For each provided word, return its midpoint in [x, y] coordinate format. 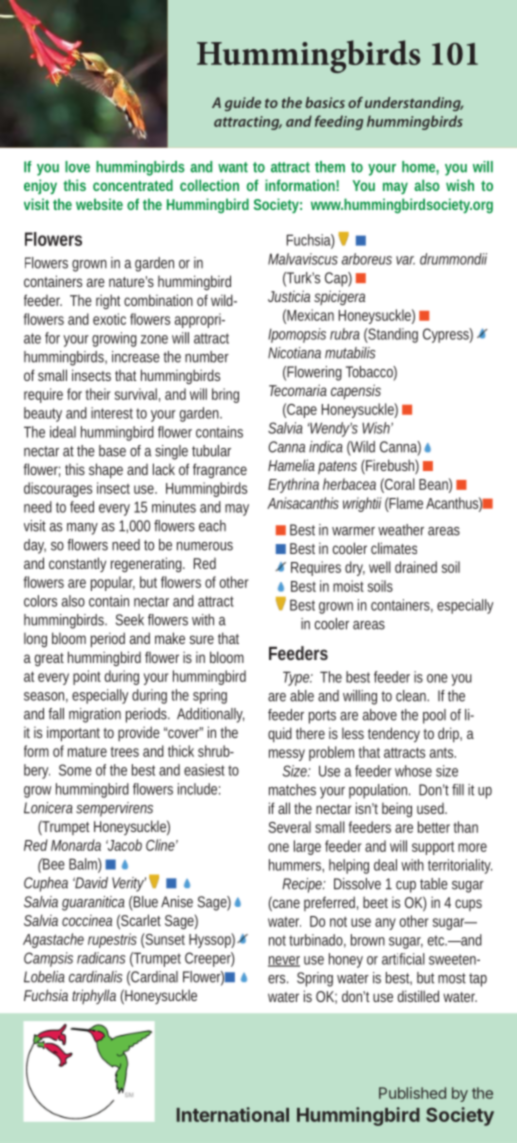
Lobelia [44, 977]
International [233, 1114]
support [433, 848]
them [330, 167]
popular [113, 583]
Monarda [76, 845]
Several [289, 827]
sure [201, 639]
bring [225, 395]
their [98, 394]
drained [416, 567]
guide [243, 104]
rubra [344, 334]
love [77, 167]
